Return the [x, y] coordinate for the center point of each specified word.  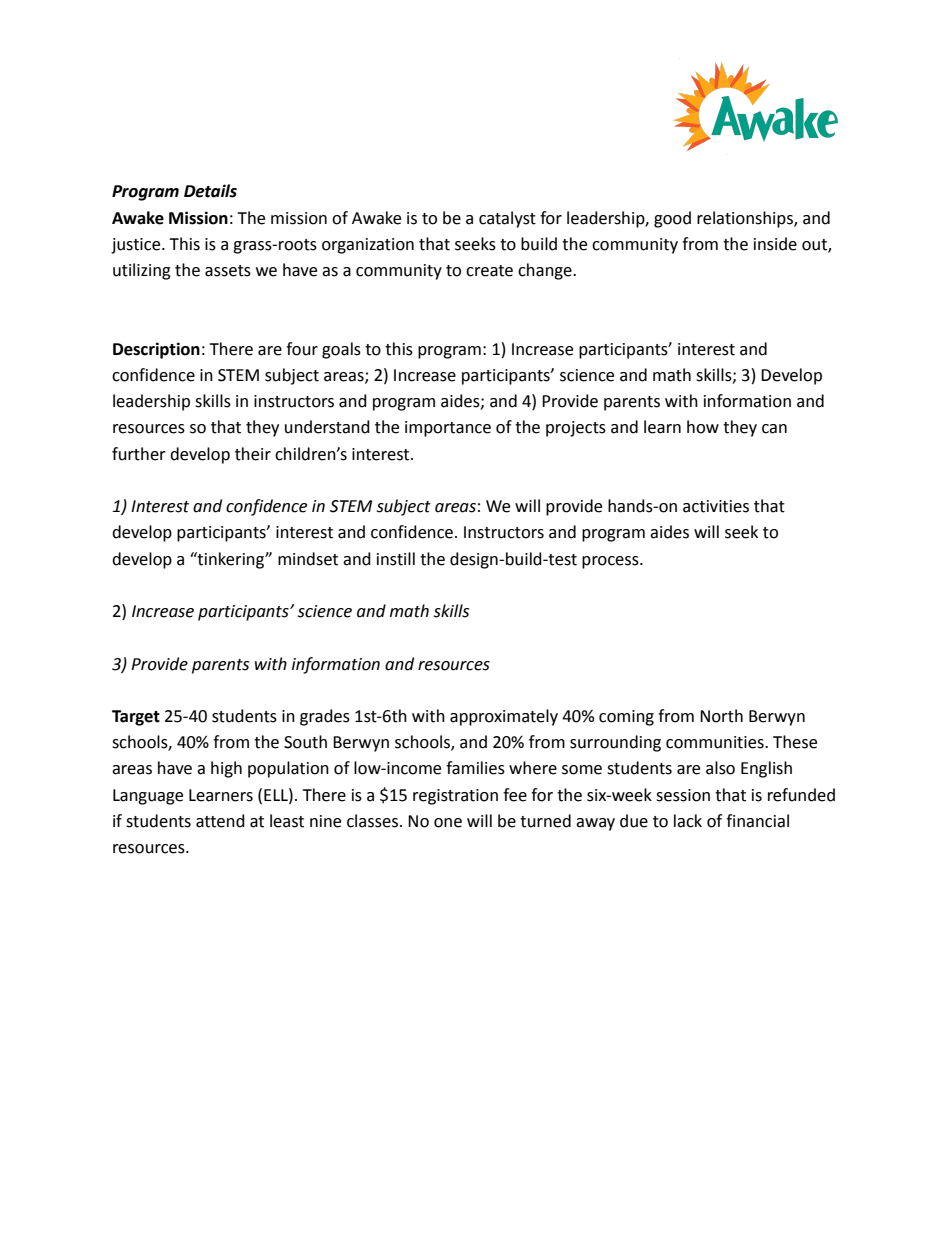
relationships [746, 219]
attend [220, 821]
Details [210, 191]
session [683, 795]
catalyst [507, 219]
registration [455, 797]
